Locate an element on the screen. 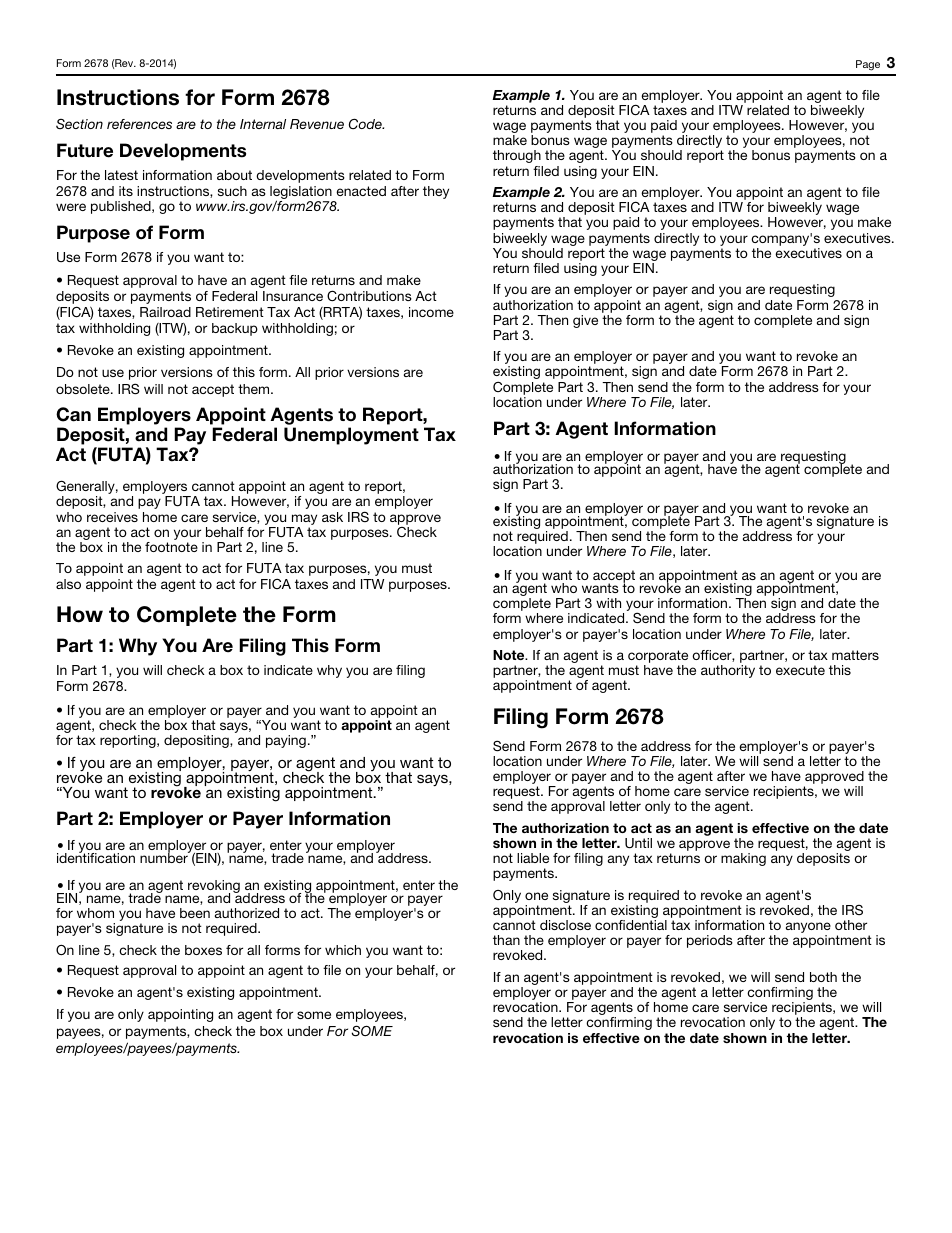  Page is located at coordinates (868, 65).
